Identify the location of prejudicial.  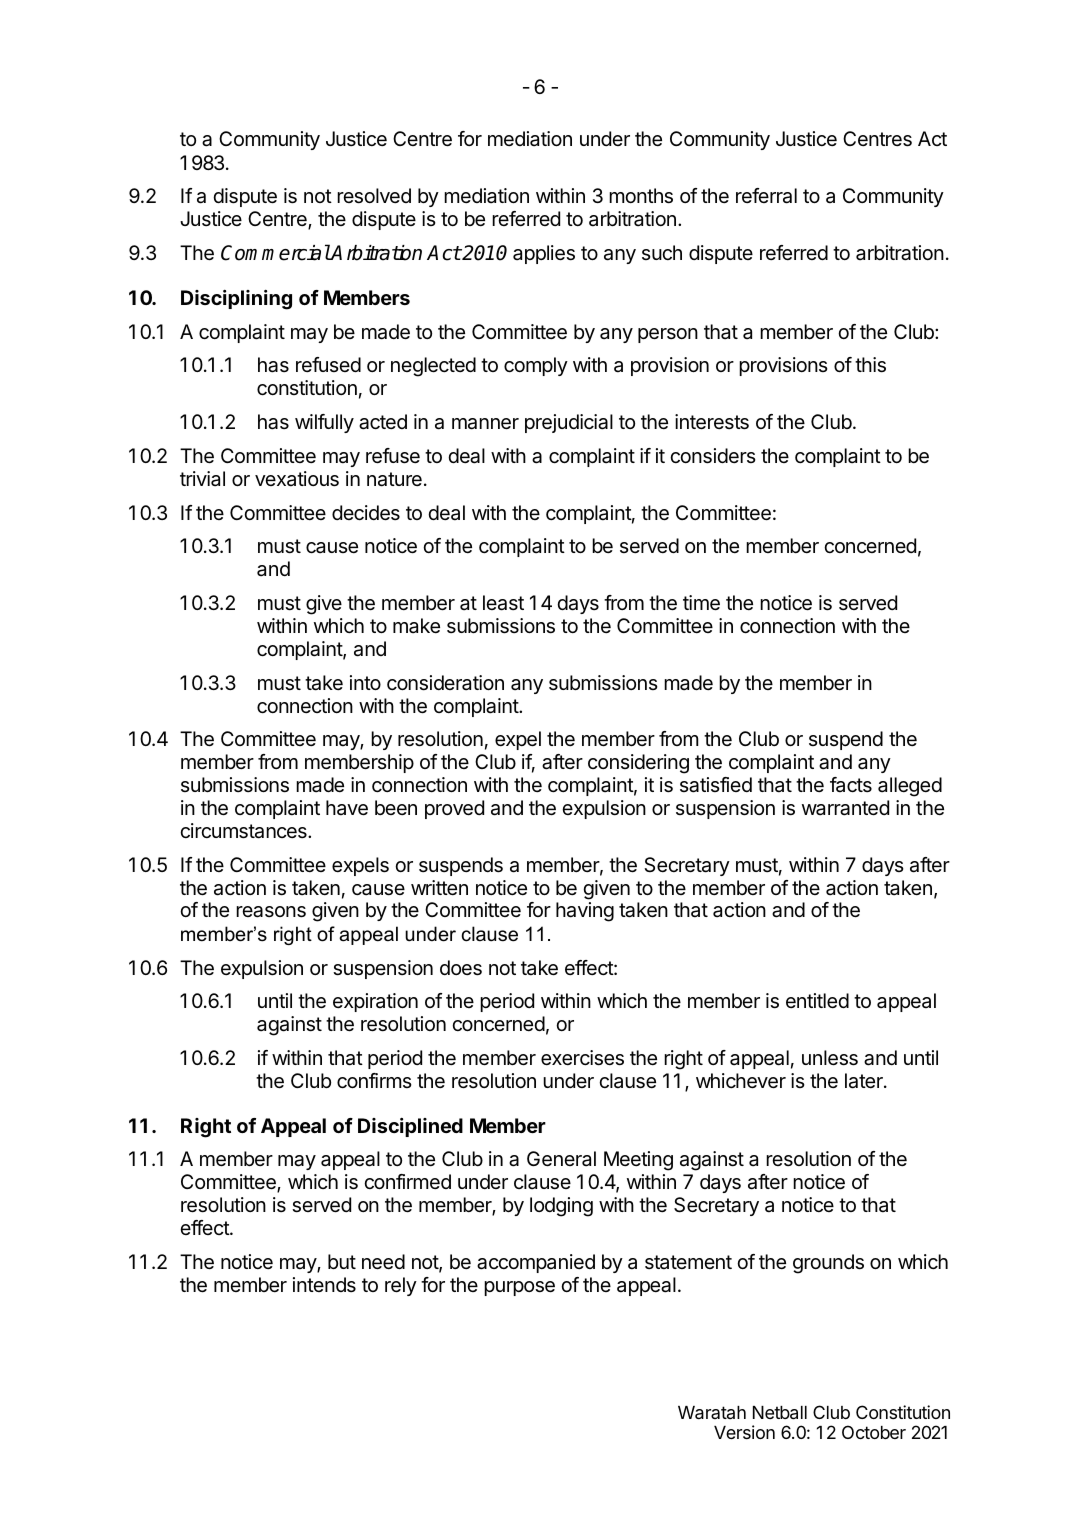
(569, 423).
